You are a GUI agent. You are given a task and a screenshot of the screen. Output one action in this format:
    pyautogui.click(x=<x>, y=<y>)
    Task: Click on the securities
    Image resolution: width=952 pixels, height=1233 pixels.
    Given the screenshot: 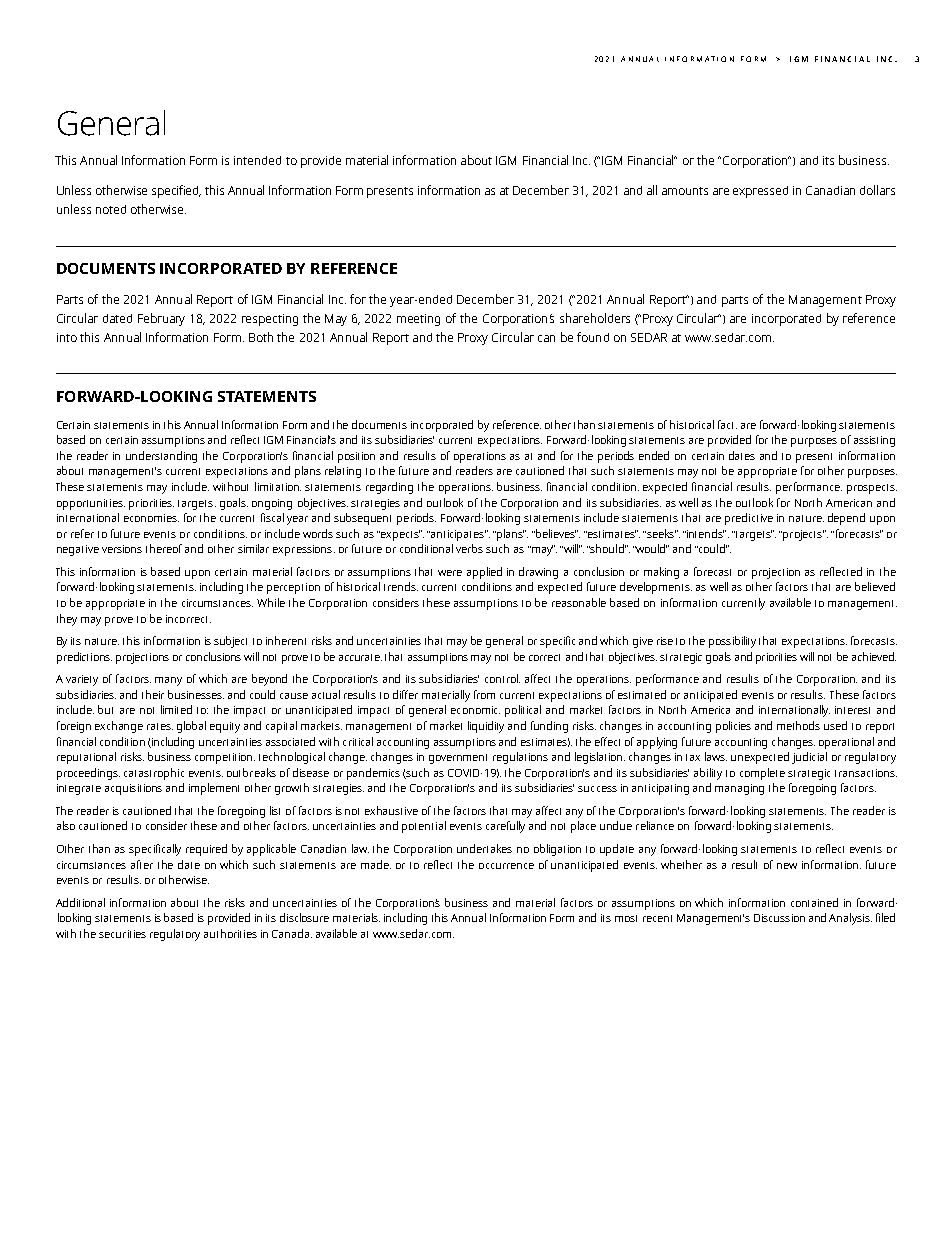 What is the action you would take?
    pyautogui.click(x=122, y=934)
